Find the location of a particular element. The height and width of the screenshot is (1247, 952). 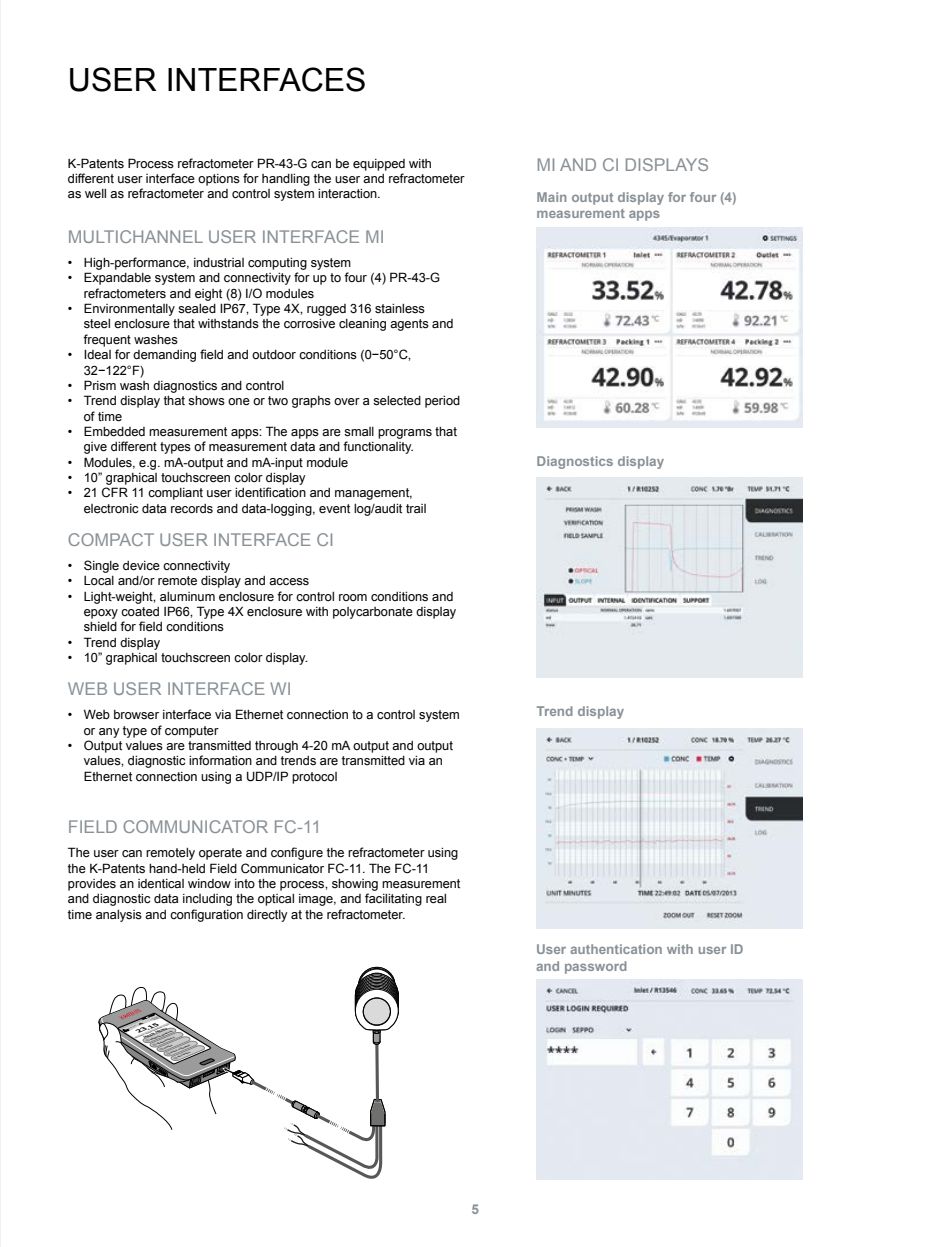

analysis is located at coordinates (119, 916).
